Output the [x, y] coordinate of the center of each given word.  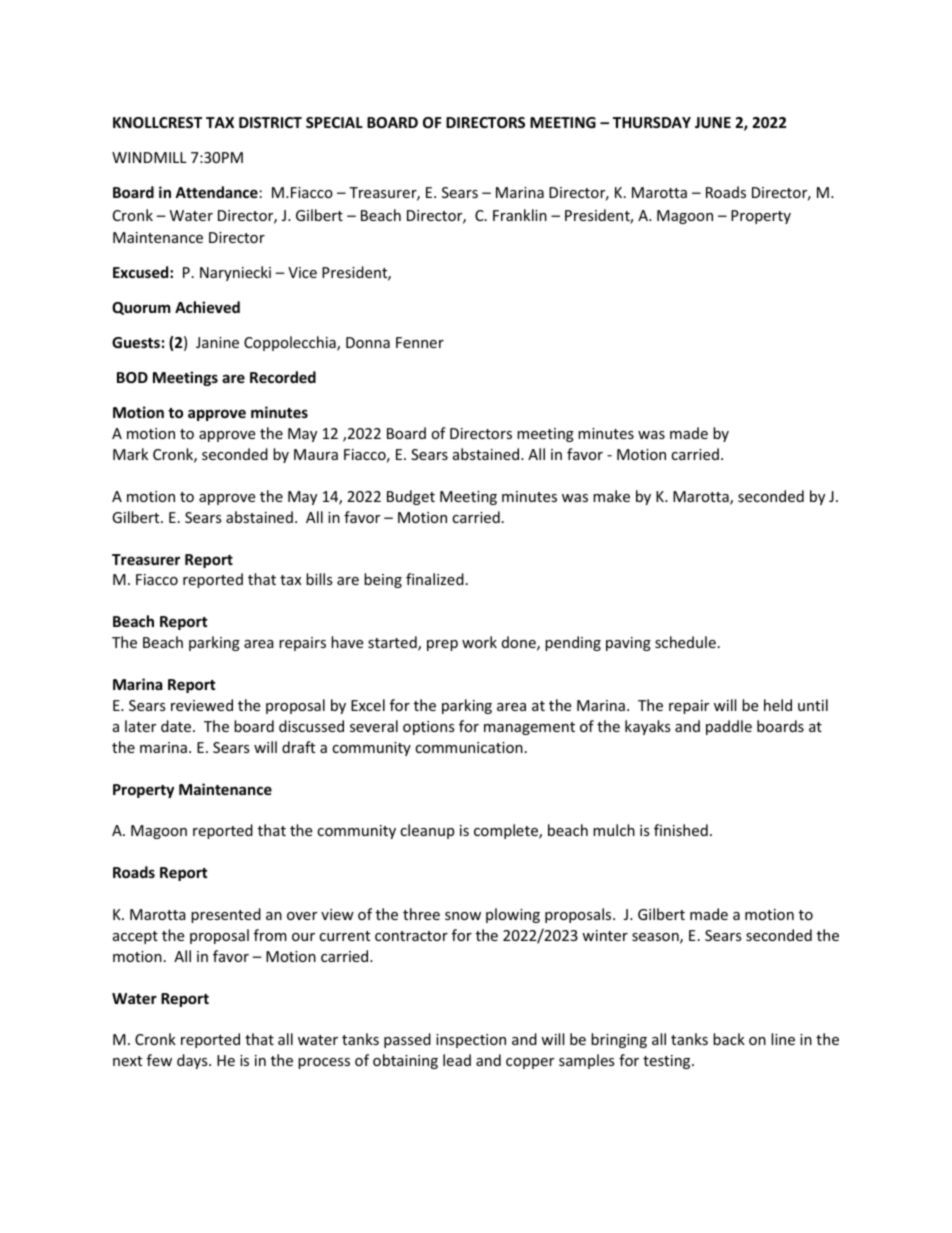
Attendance [216, 192]
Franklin [520, 215]
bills [319, 579]
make [611, 496]
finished [681, 830]
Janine [217, 342]
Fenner [420, 342]
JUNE [713, 122]
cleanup [427, 831]
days [193, 1061]
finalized [435, 579]
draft [298, 747]
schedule [685, 642]
